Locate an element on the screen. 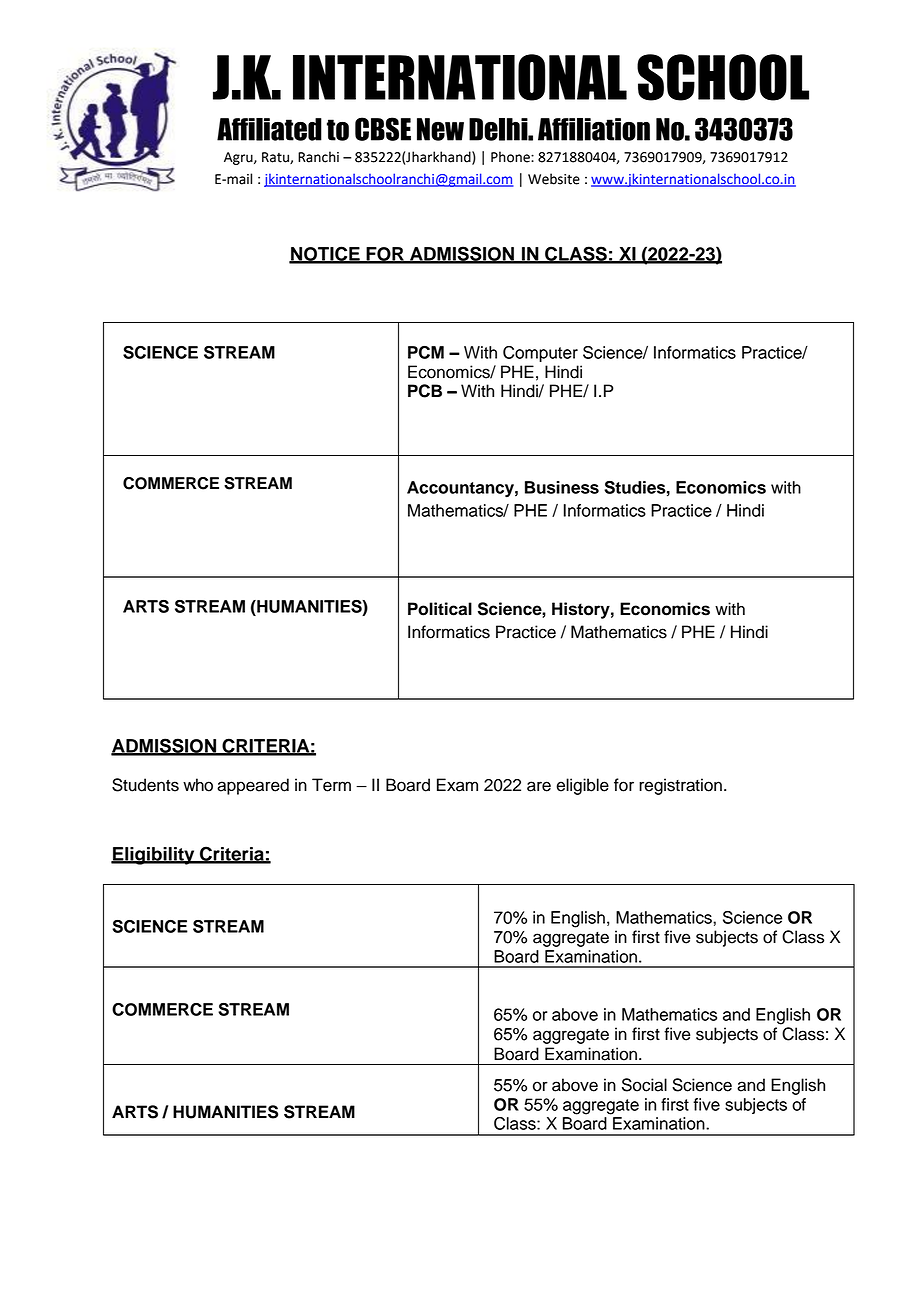  CBSE is located at coordinates (383, 129).
